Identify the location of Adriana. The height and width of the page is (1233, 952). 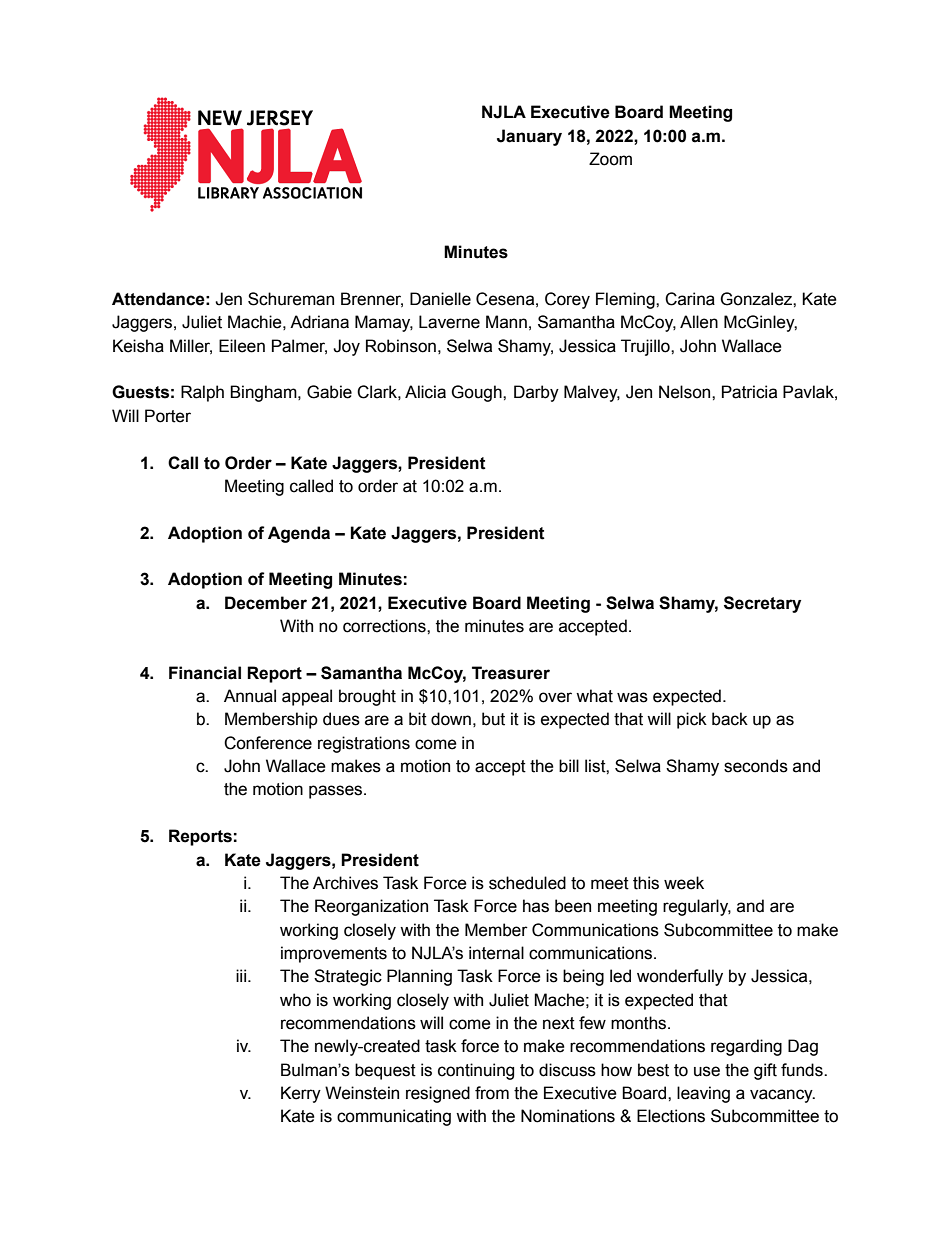
(319, 322).
